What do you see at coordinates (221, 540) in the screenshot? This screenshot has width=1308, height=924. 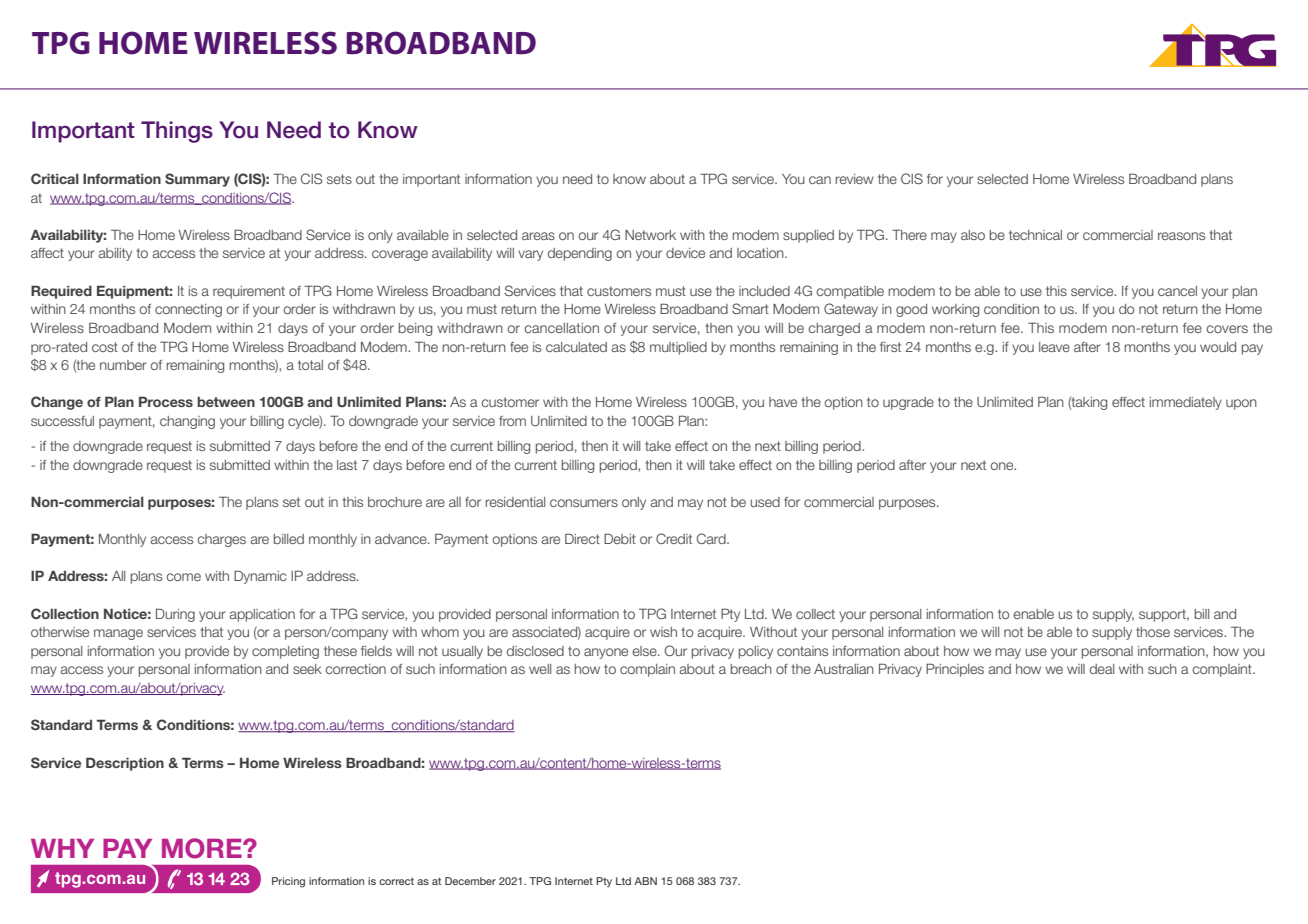 I see `charges` at bounding box center [221, 540].
